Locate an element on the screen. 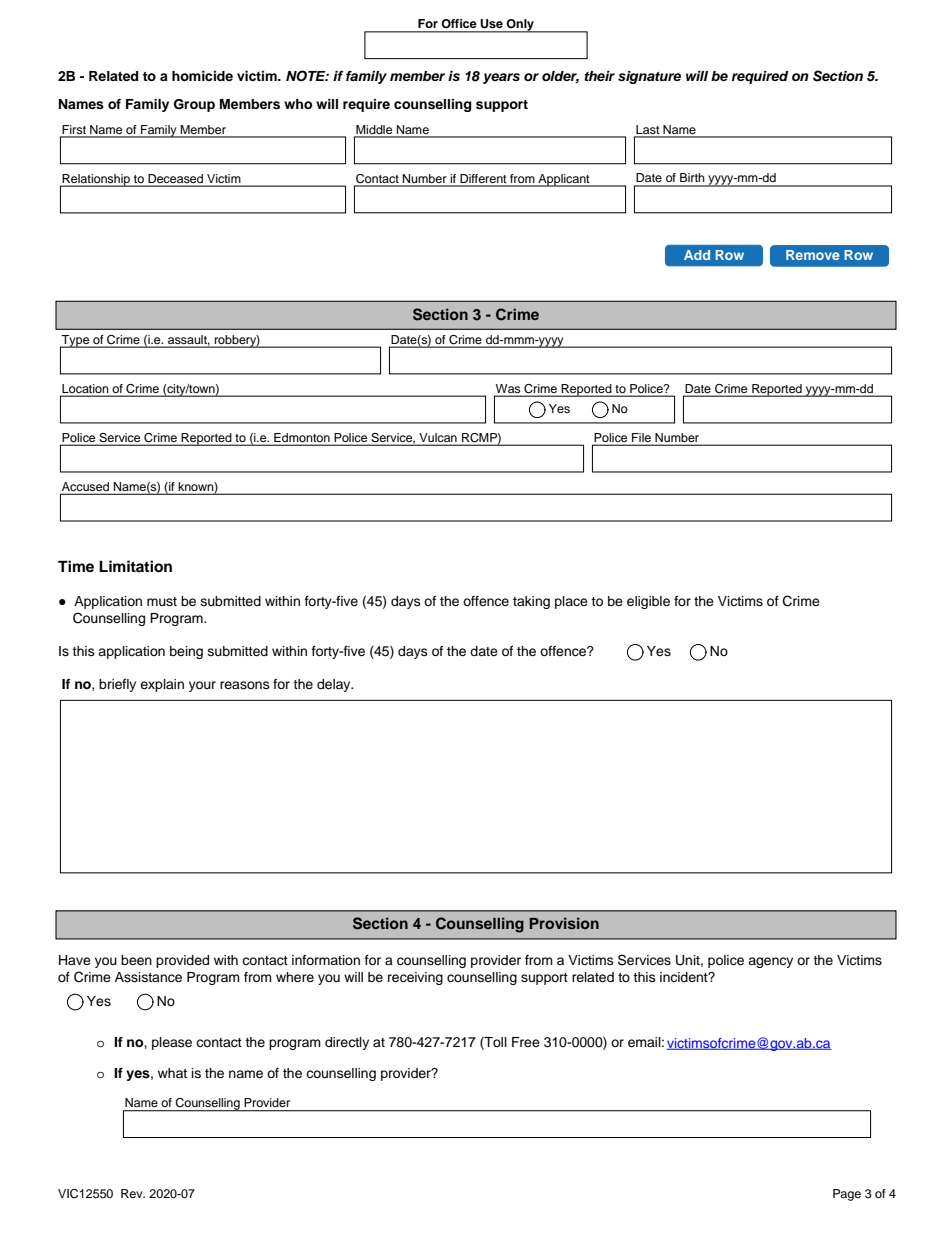  explain is located at coordinates (162, 685).
